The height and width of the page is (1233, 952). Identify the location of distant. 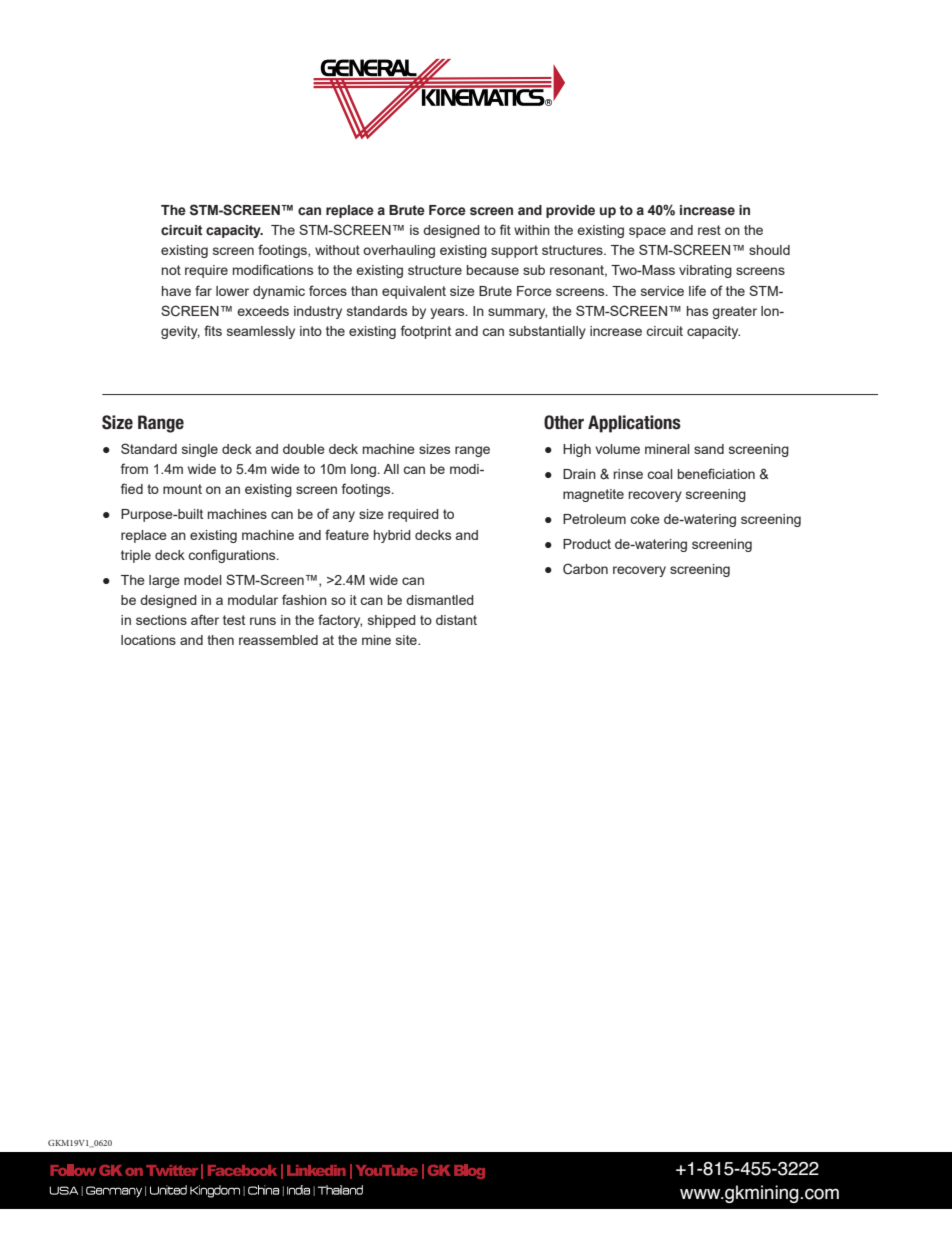
(456, 620).
